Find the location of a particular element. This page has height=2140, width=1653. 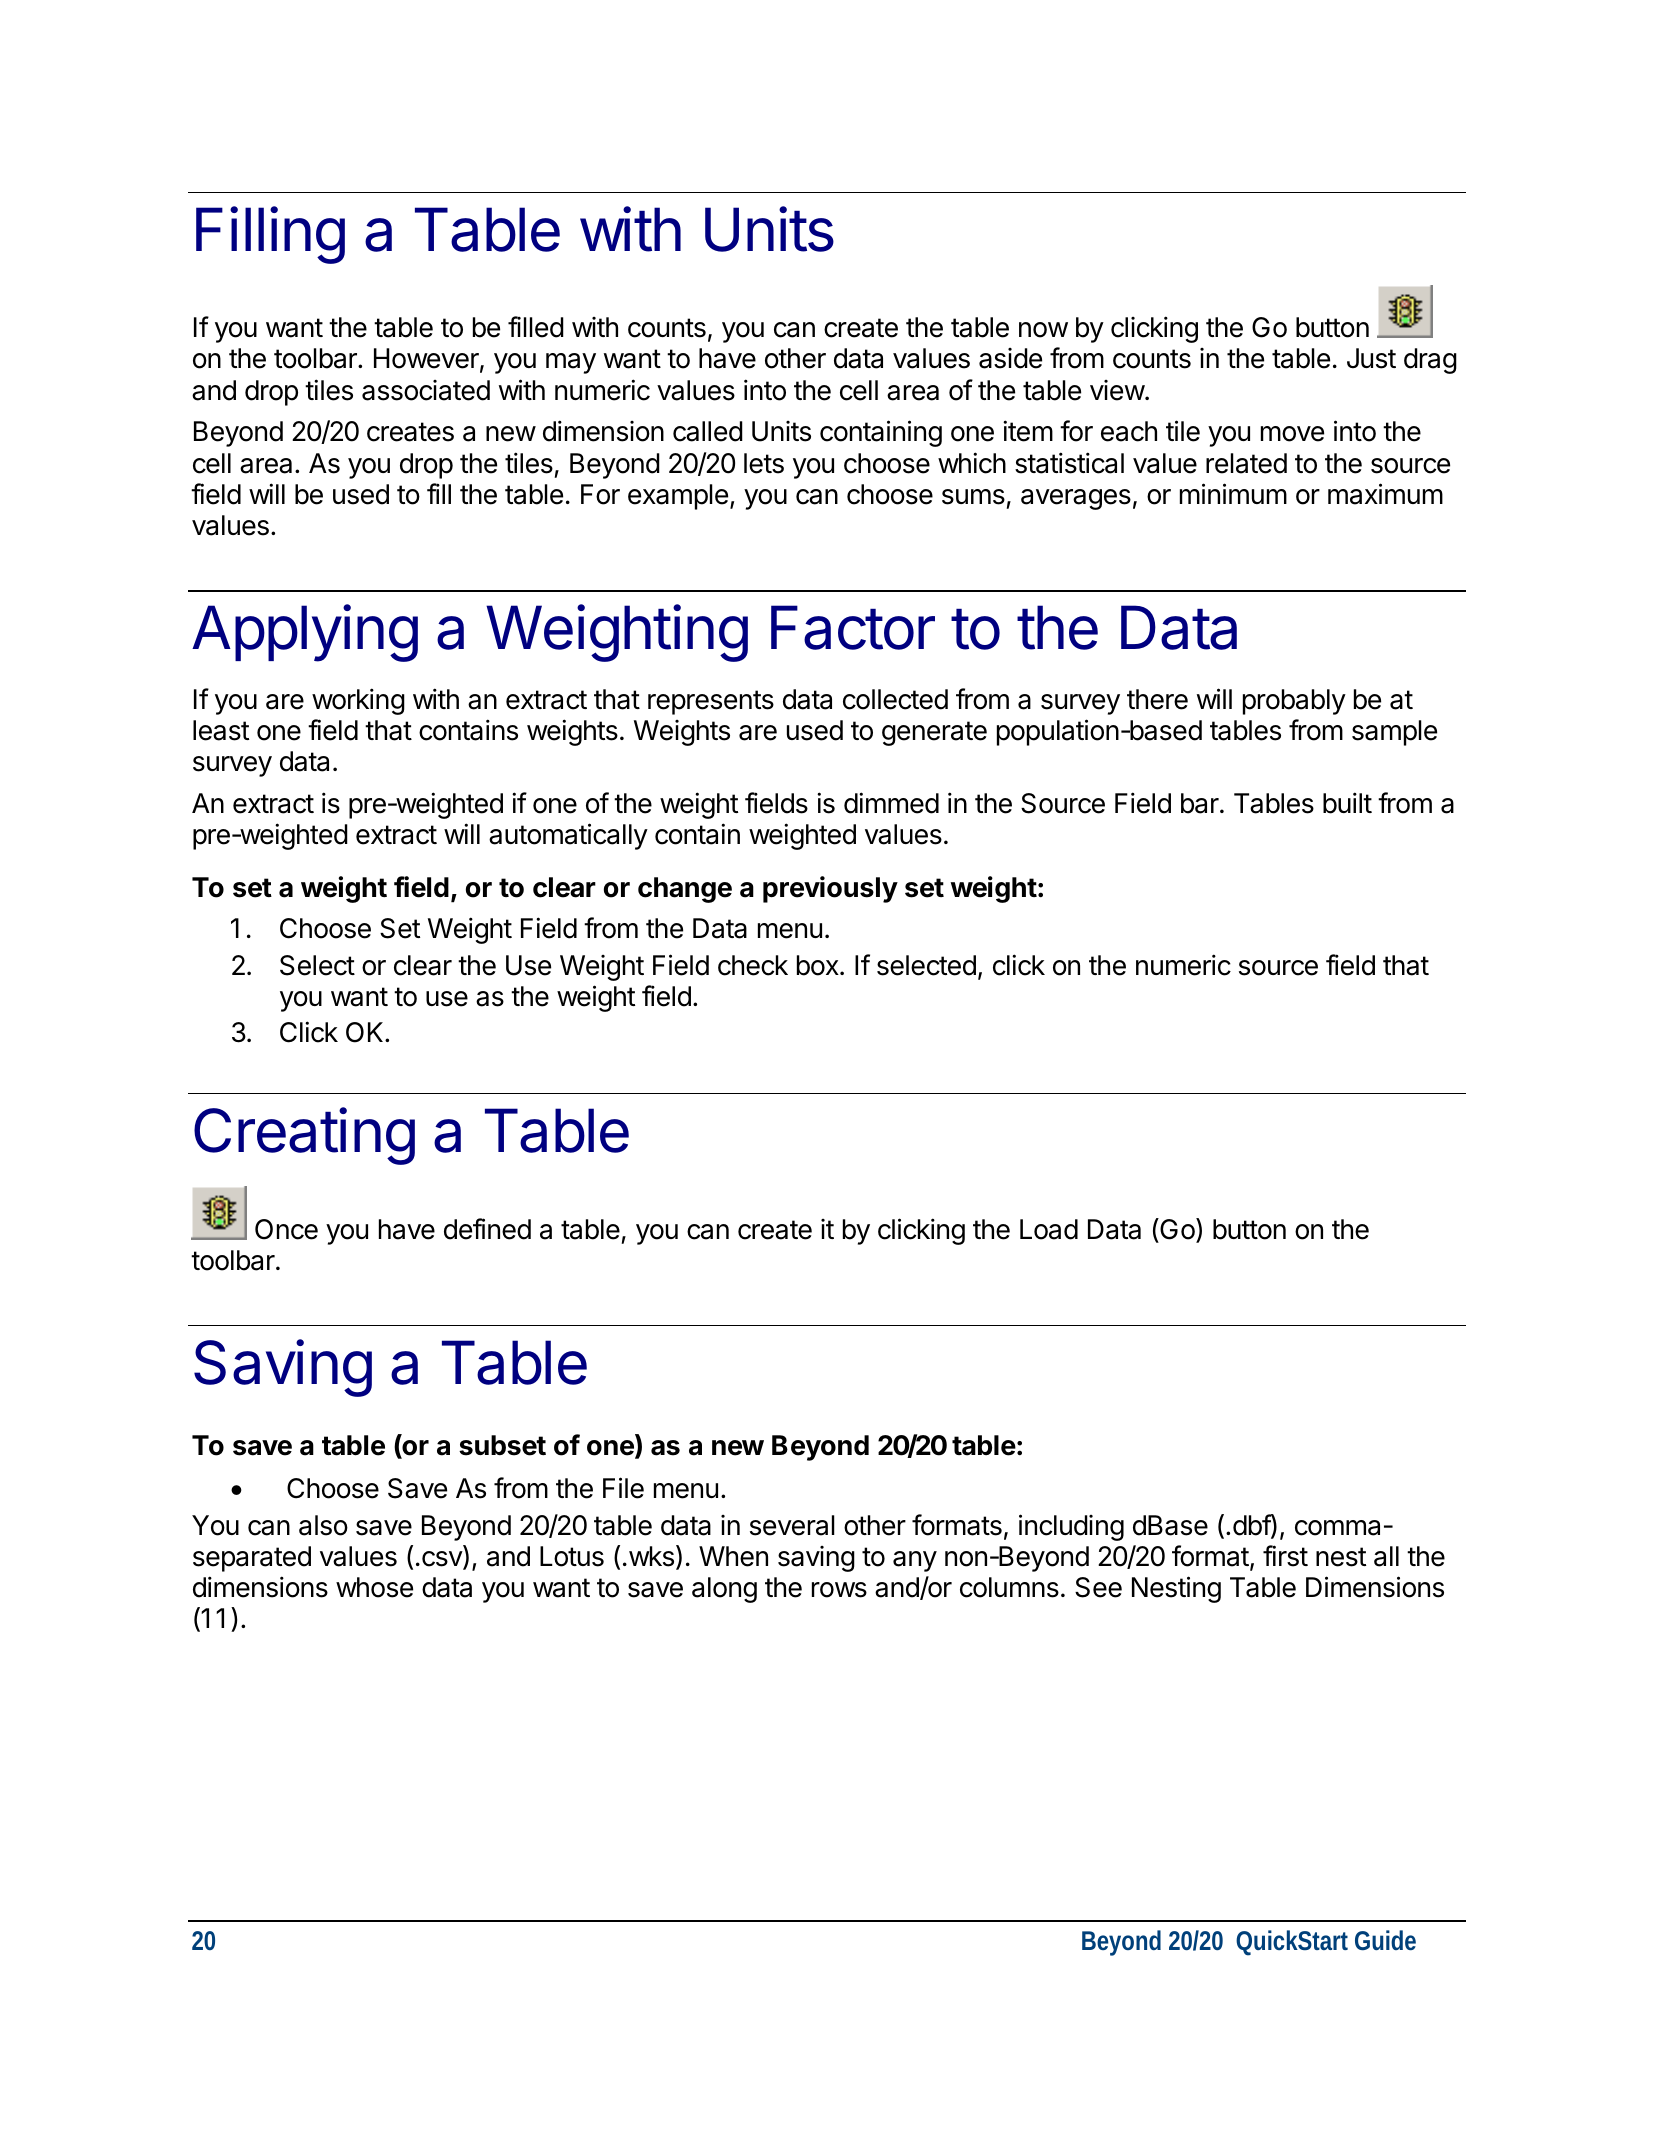

move is located at coordinates (1292, 434).
